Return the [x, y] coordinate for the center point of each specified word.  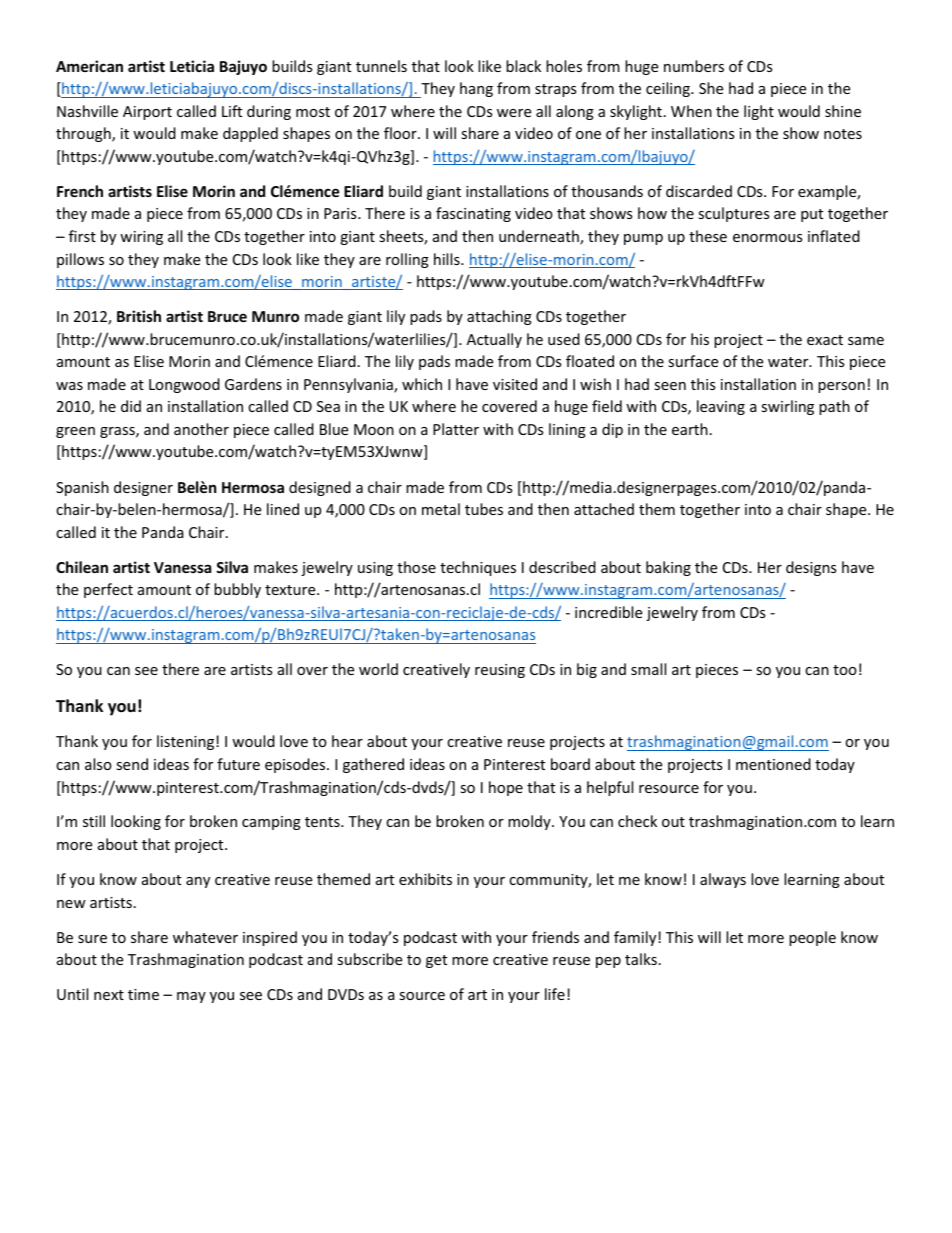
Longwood [184, 385]
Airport [147, 113]
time [143, 994]
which [422, 384]
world [378, 669]
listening [187, 742]
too [845, 670]
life [555, 994]
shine [843, 111]
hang [476, 89]
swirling [787, 407]
